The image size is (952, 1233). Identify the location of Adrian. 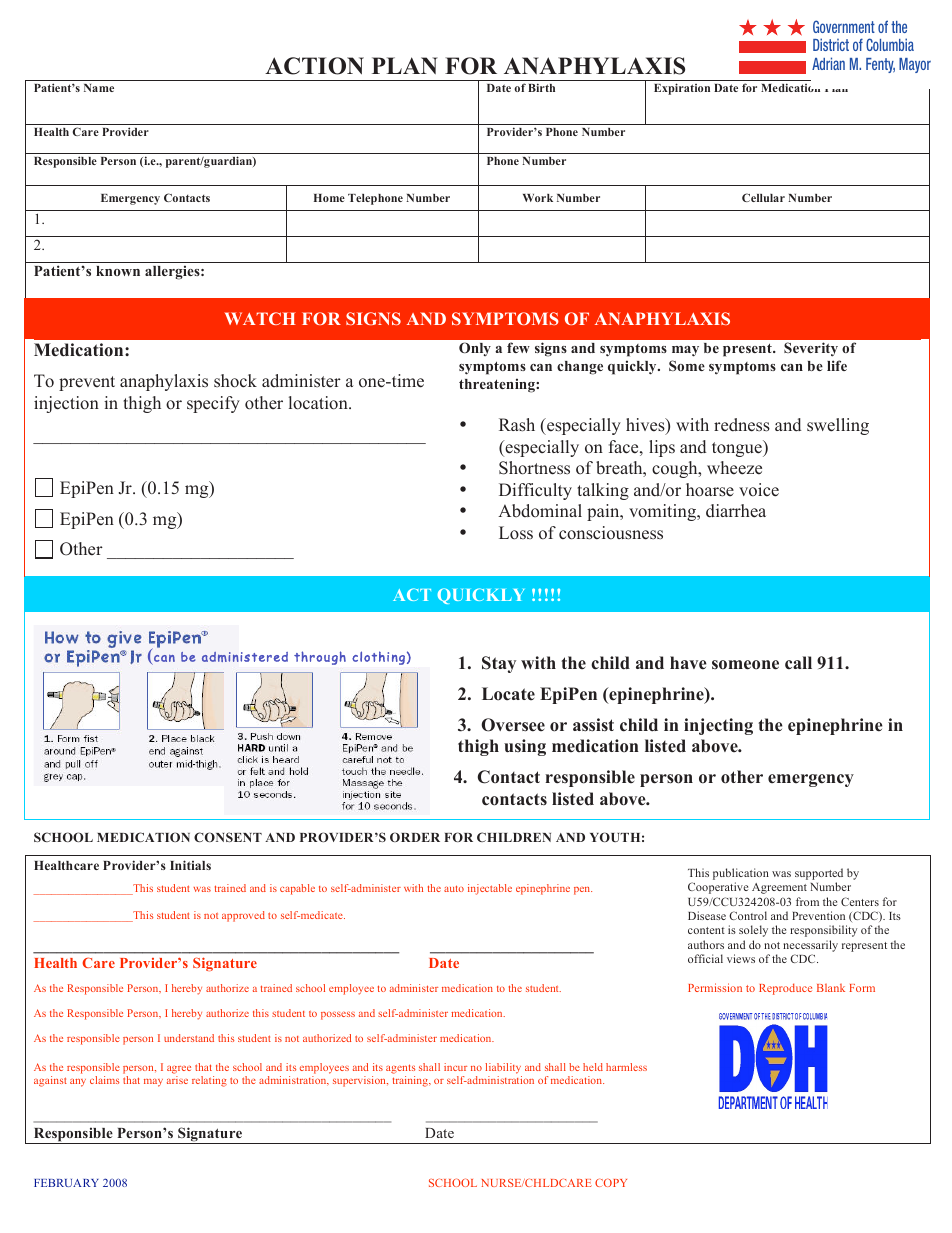
(828, 63).
